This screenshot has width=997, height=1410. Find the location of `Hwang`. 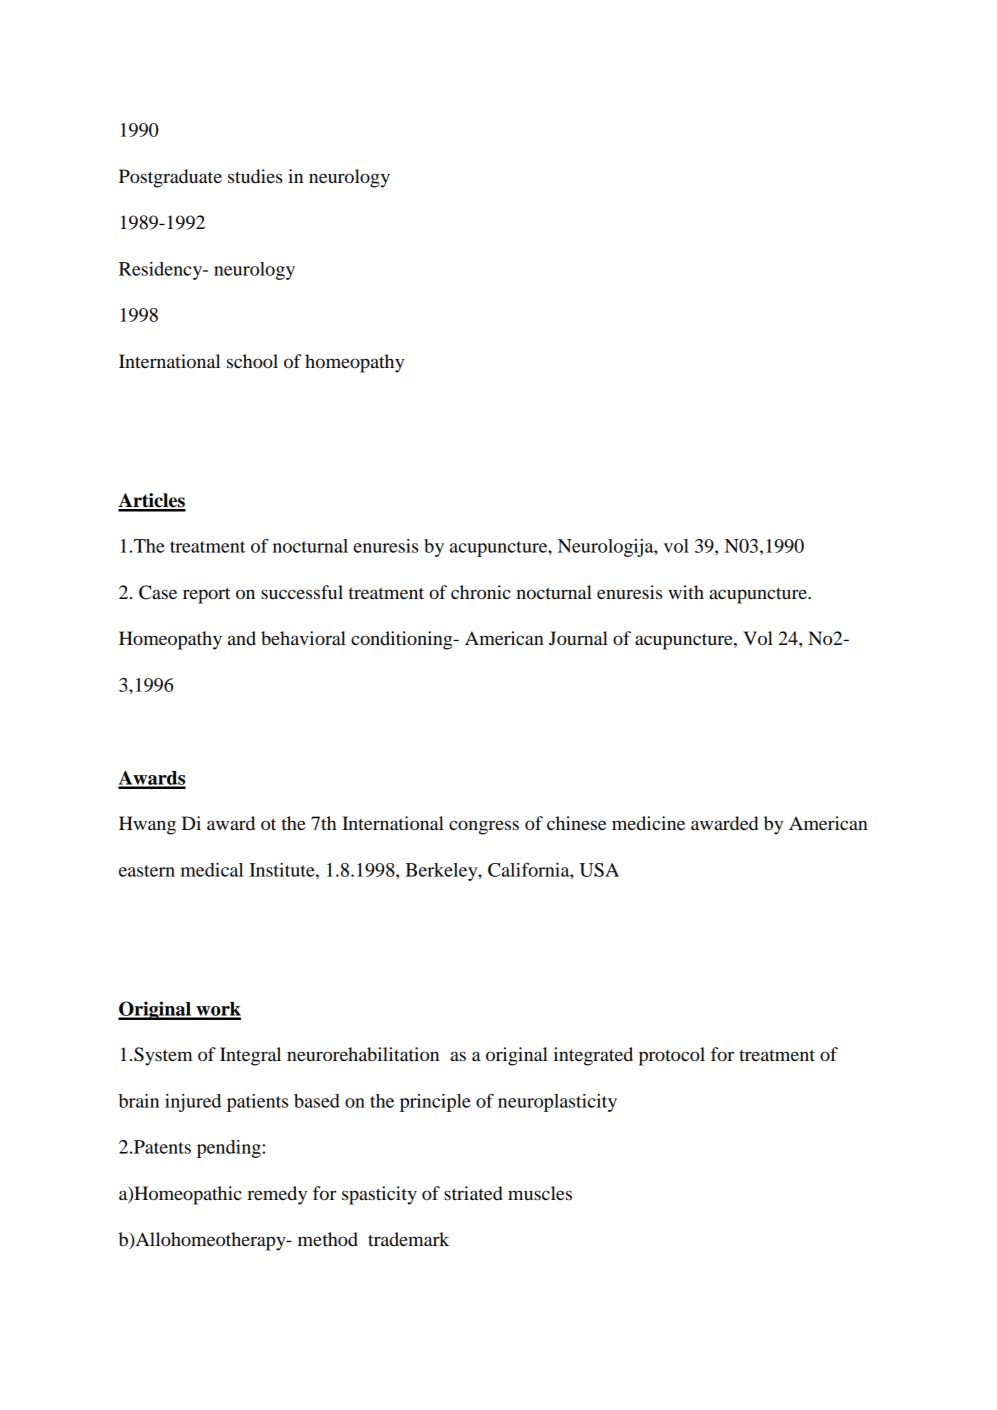

Hwang is located at coordinates (147, 825).
